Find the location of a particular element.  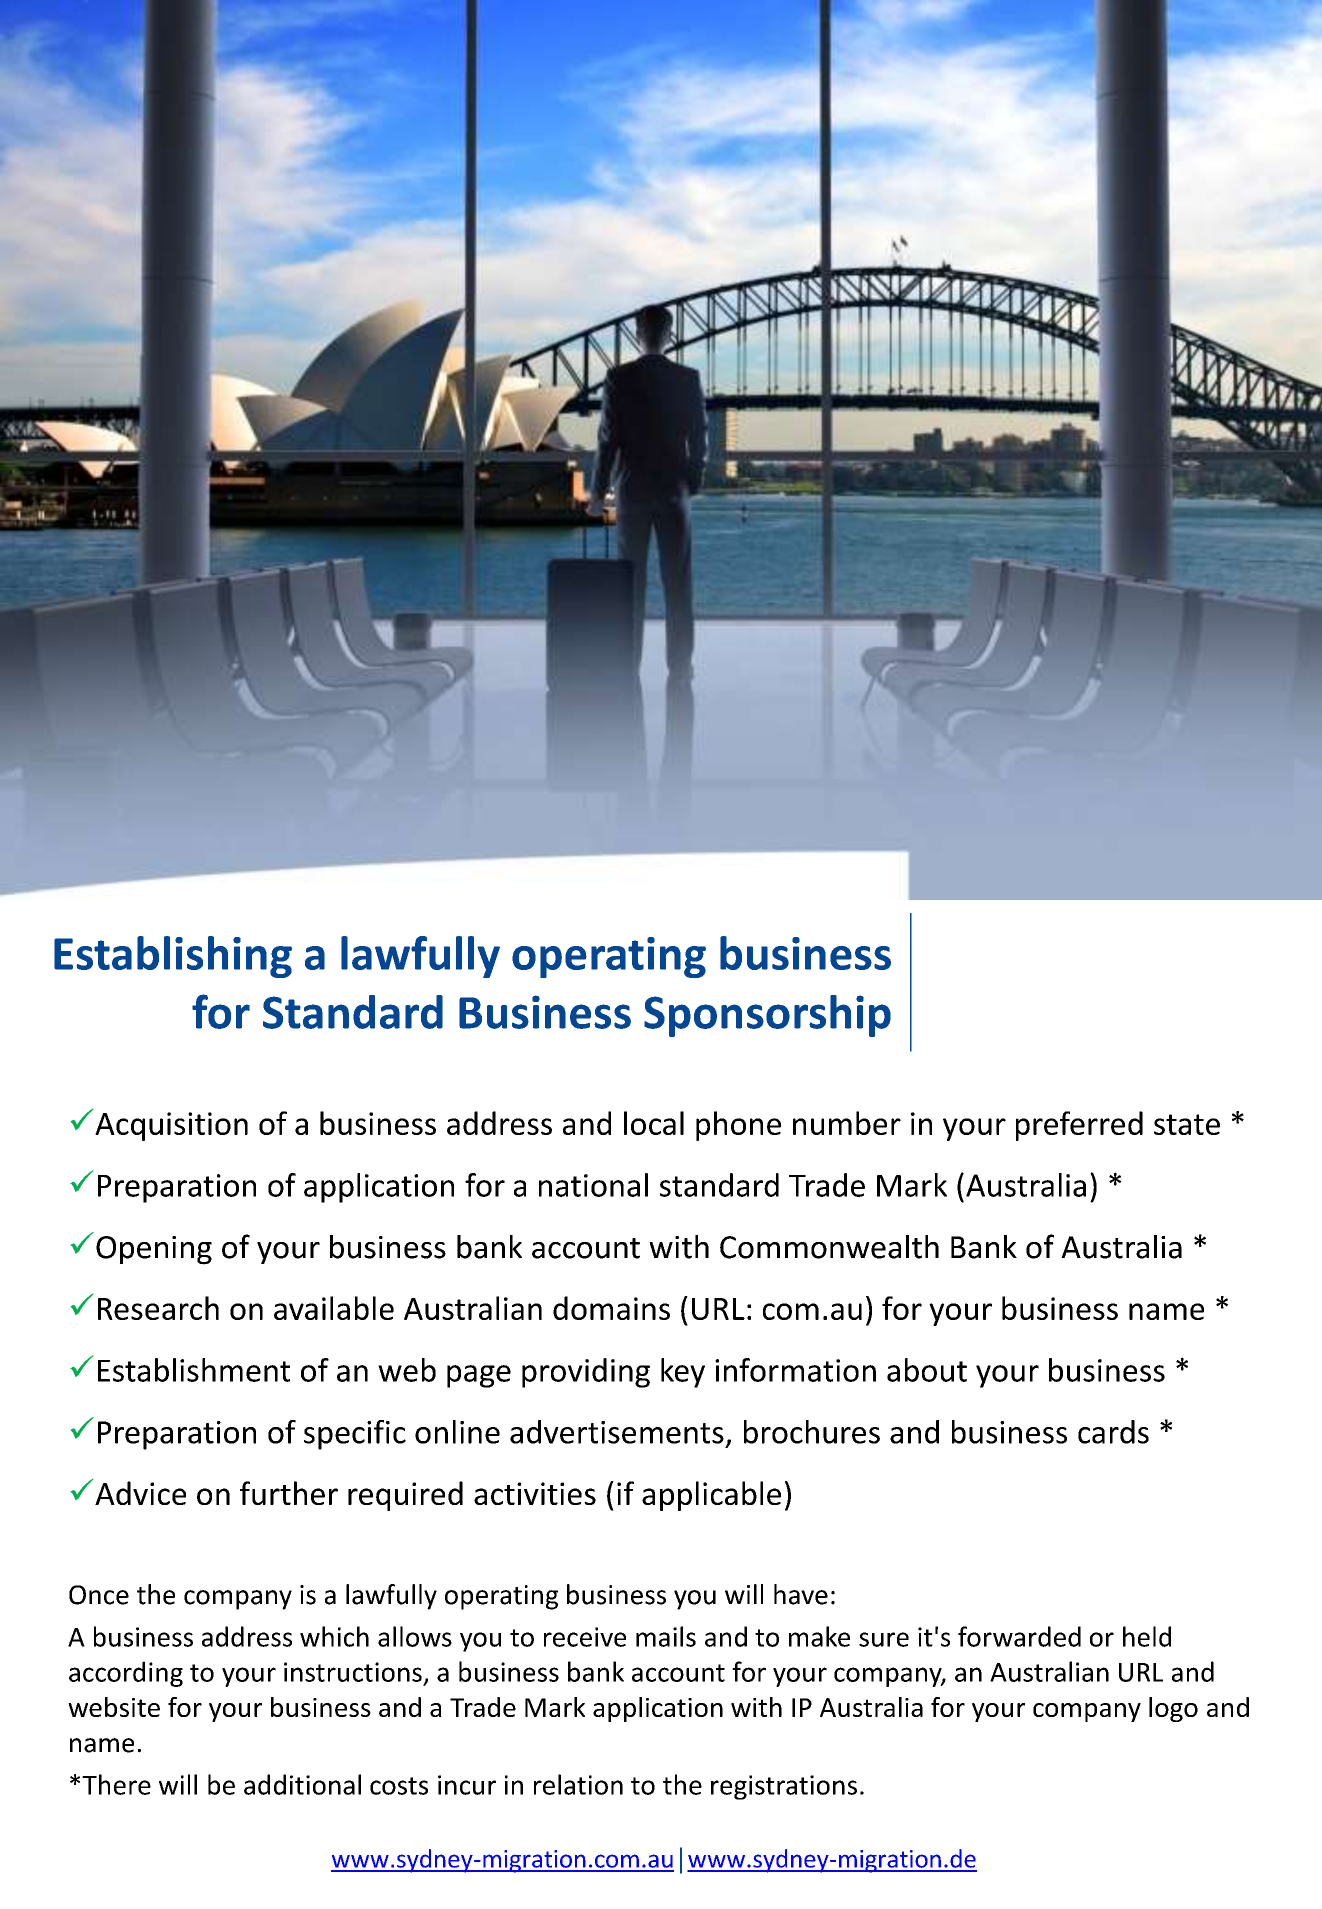

Sponsorship is located at coordinates (767, 1016).
